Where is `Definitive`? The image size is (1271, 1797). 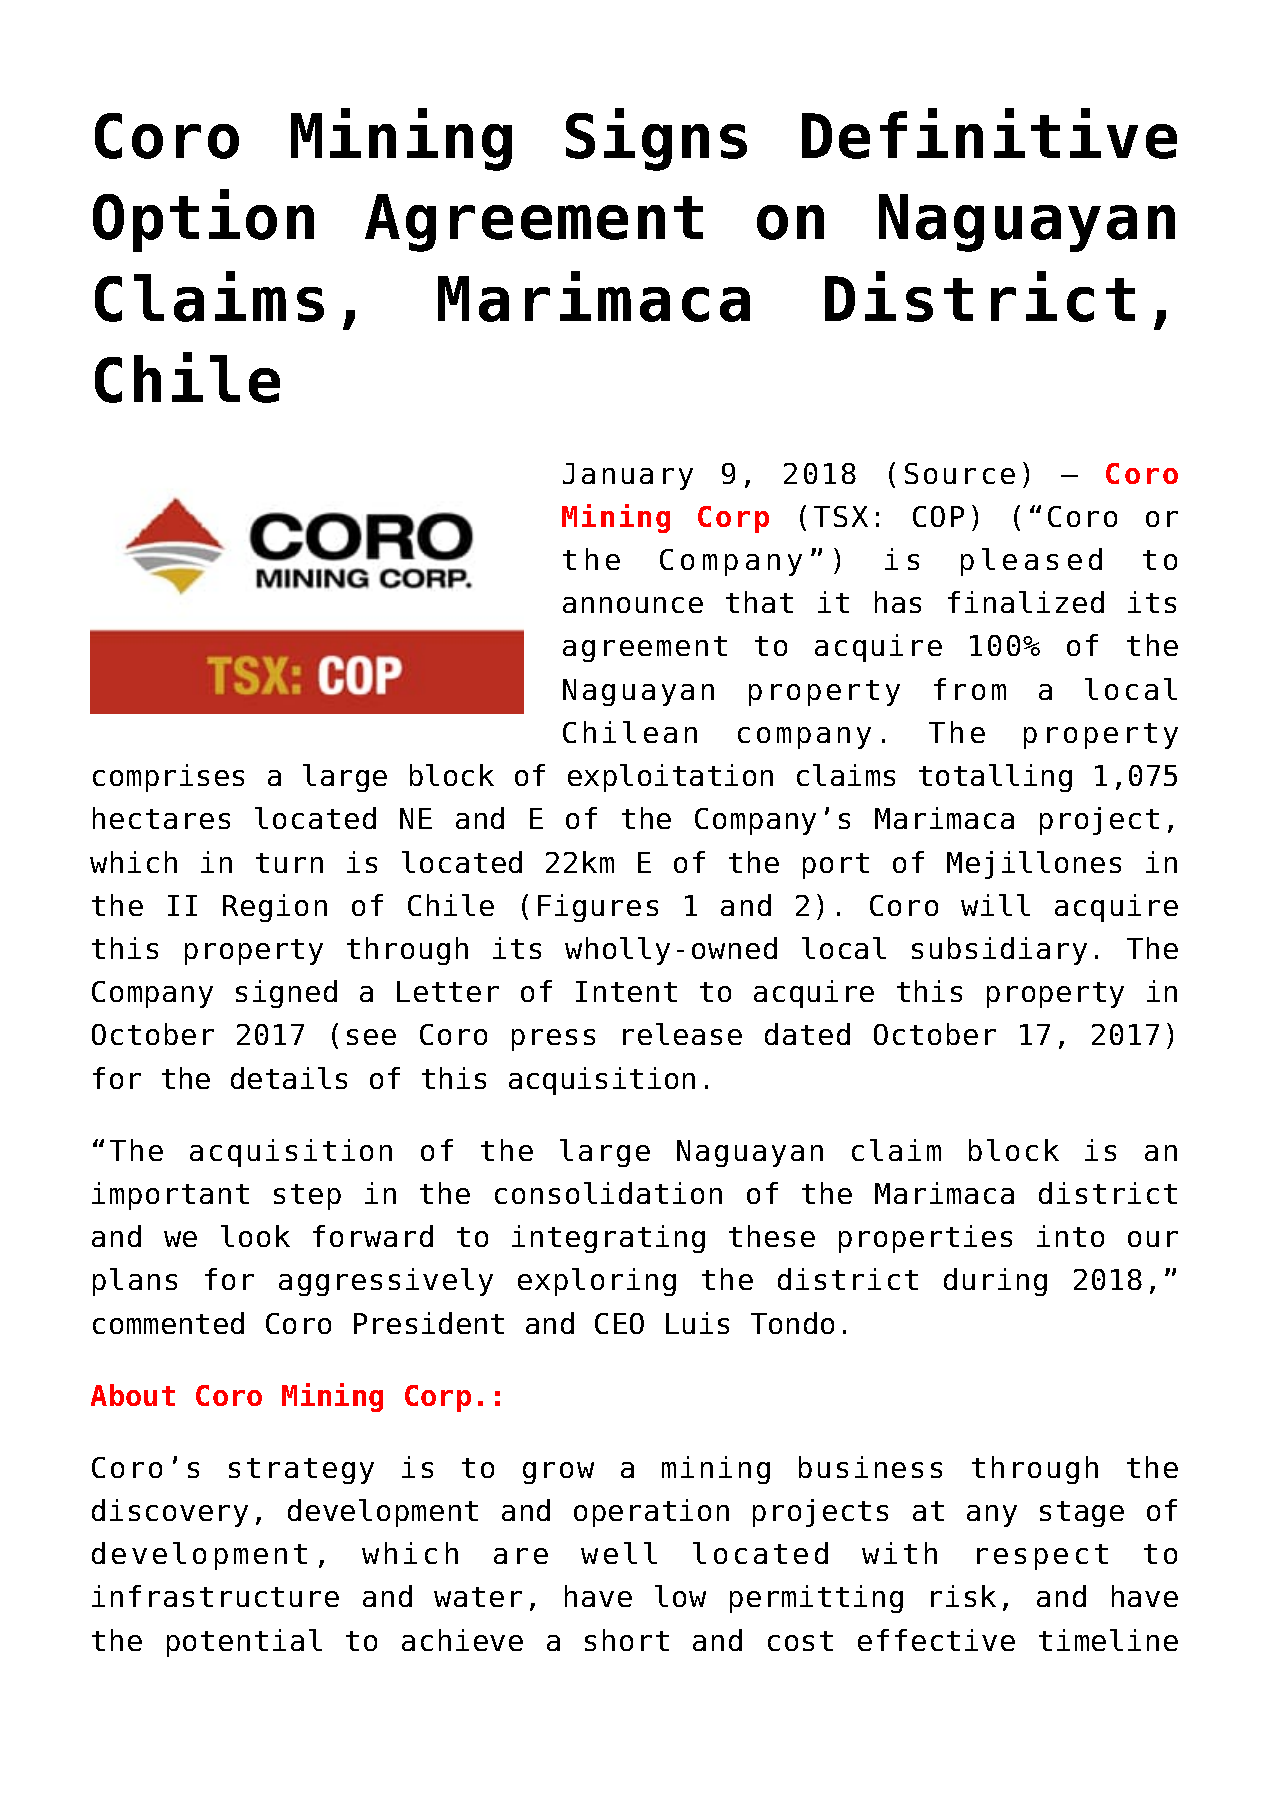 Definitive is located at coordinates (989, 133).
